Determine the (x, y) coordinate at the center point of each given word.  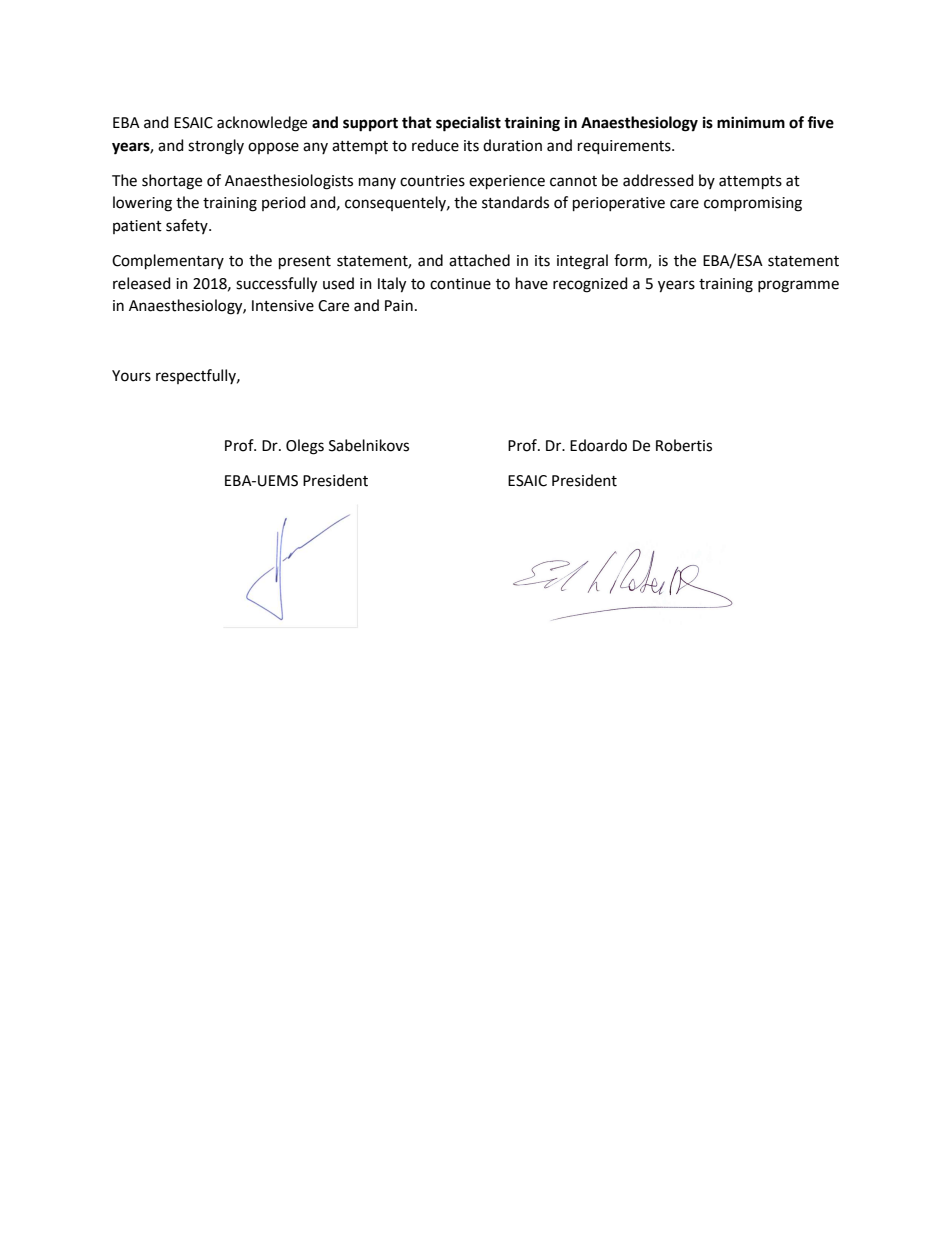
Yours (131, 376)
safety (188, 226)
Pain (399, 306)
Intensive (283, 306)
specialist (468, 124)
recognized (590, 285)
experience (507, 182)
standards (515, 202)
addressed (658, 180)
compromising (753, 204)
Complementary (168, 261)
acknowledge (262, 124)
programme (798, 286)
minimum (751, 122)
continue (460, 284)
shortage (172, 182)
